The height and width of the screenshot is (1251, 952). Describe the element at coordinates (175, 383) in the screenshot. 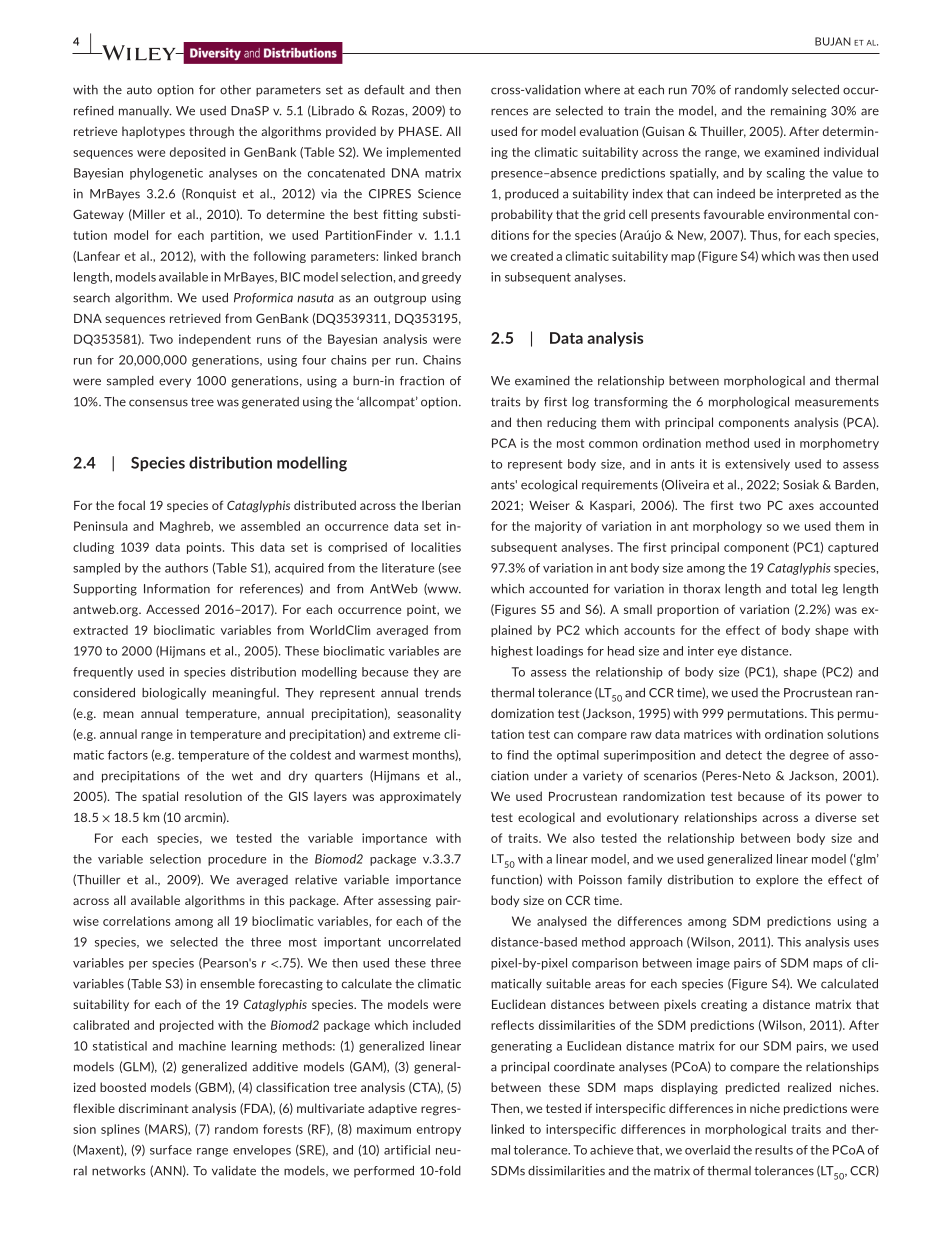

I see `every` at that location.
